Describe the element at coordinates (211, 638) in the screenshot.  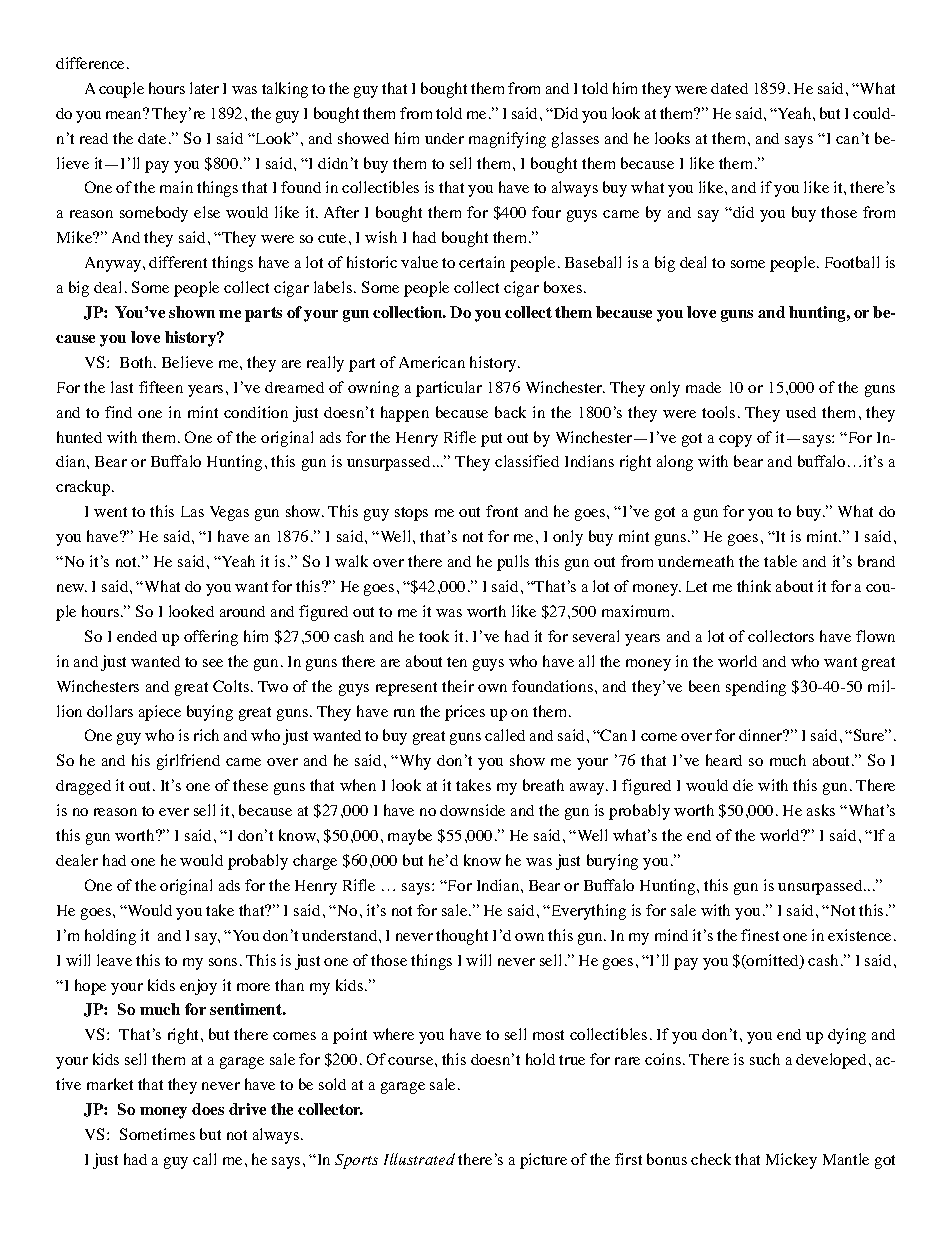
I see `offering` at that location.
